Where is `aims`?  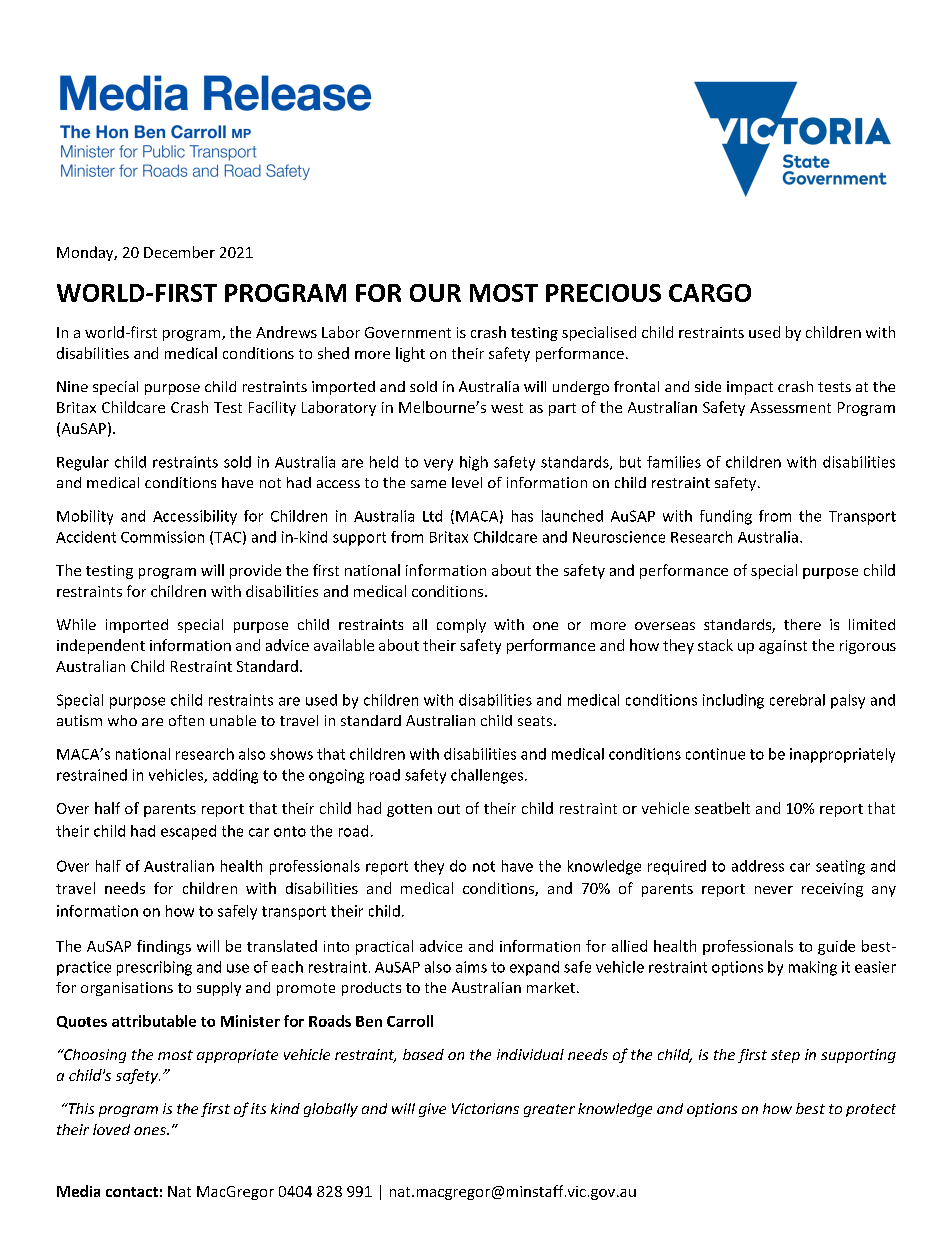 aims is located at coordinates (471, 967).
